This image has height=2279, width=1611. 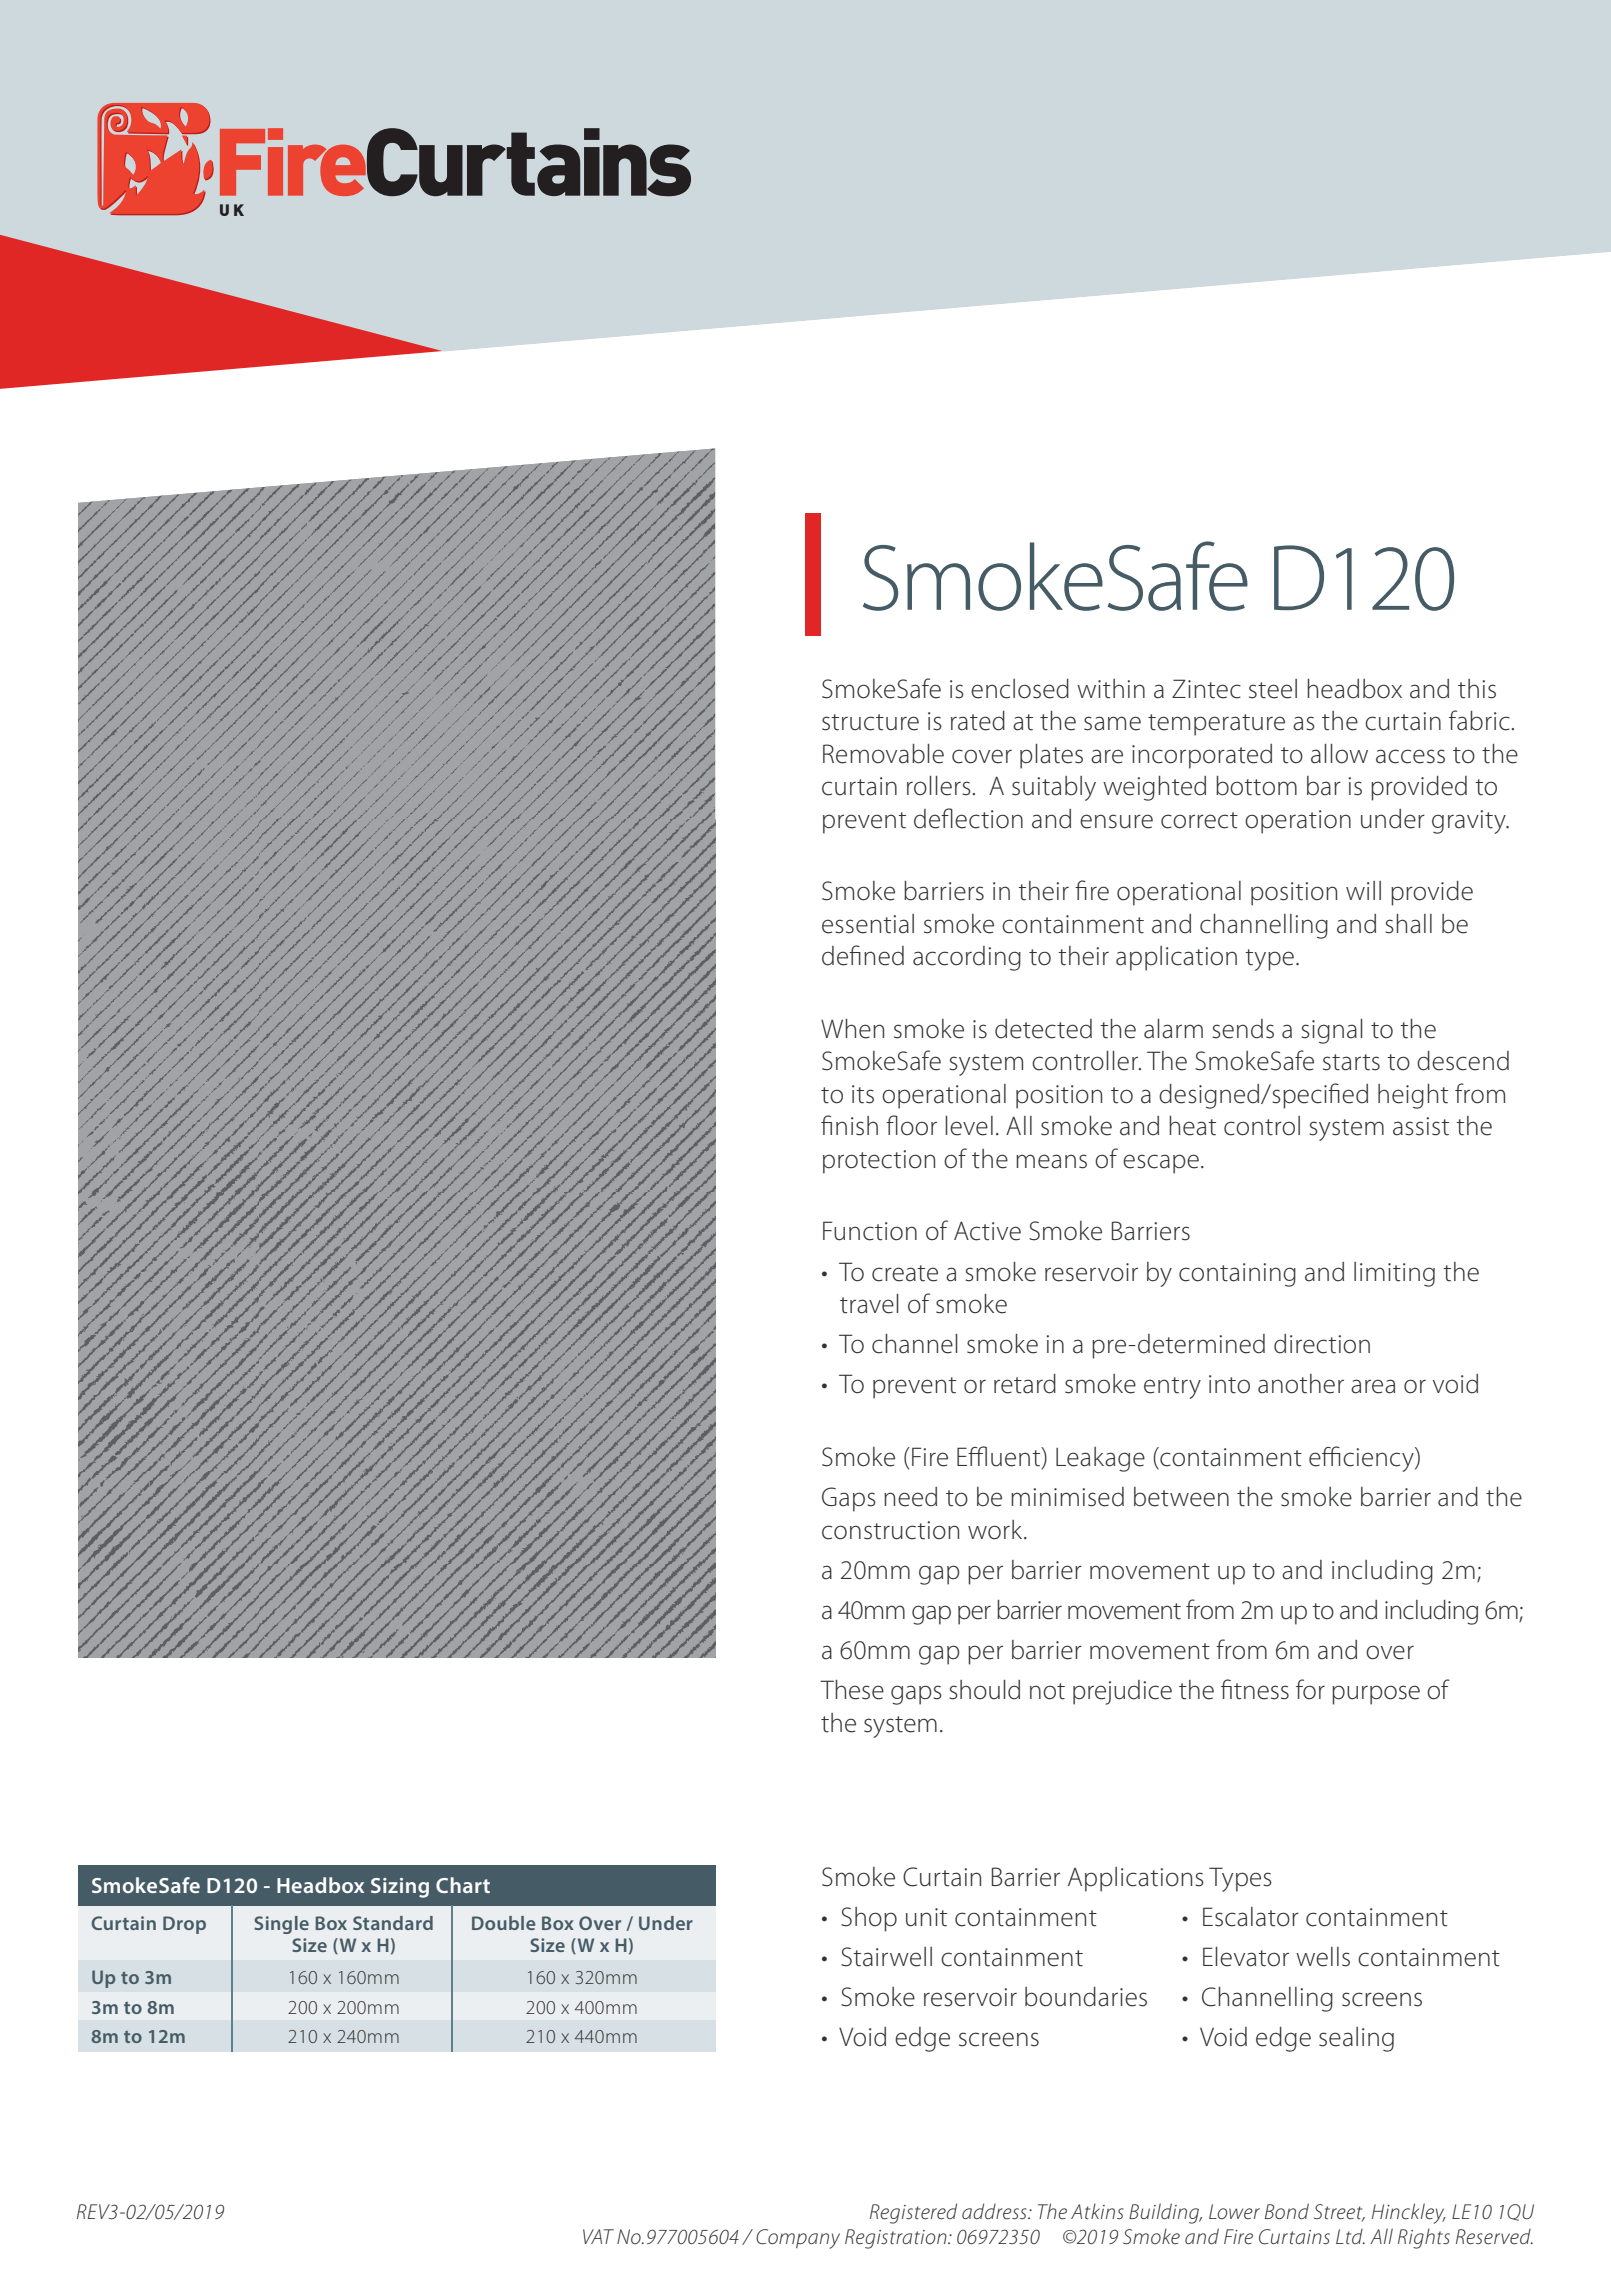 I want to click on need, so click(x=910, y=1497).
